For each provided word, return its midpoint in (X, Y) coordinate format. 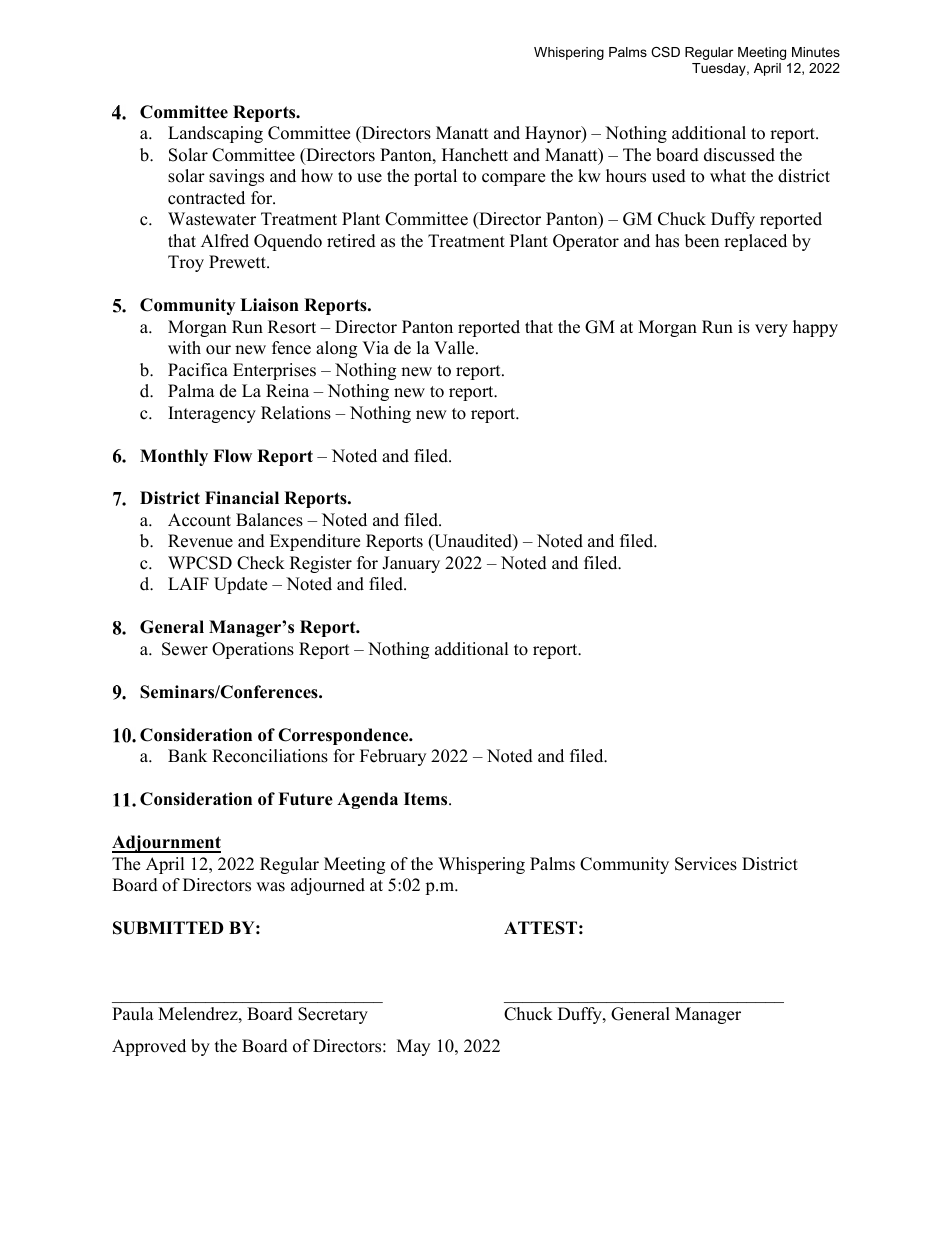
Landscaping (215, 134)
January (411, 564)
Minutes (816, 52)
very (771, 330)
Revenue (200, 541)
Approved (149, 1047)
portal (435, 177)
